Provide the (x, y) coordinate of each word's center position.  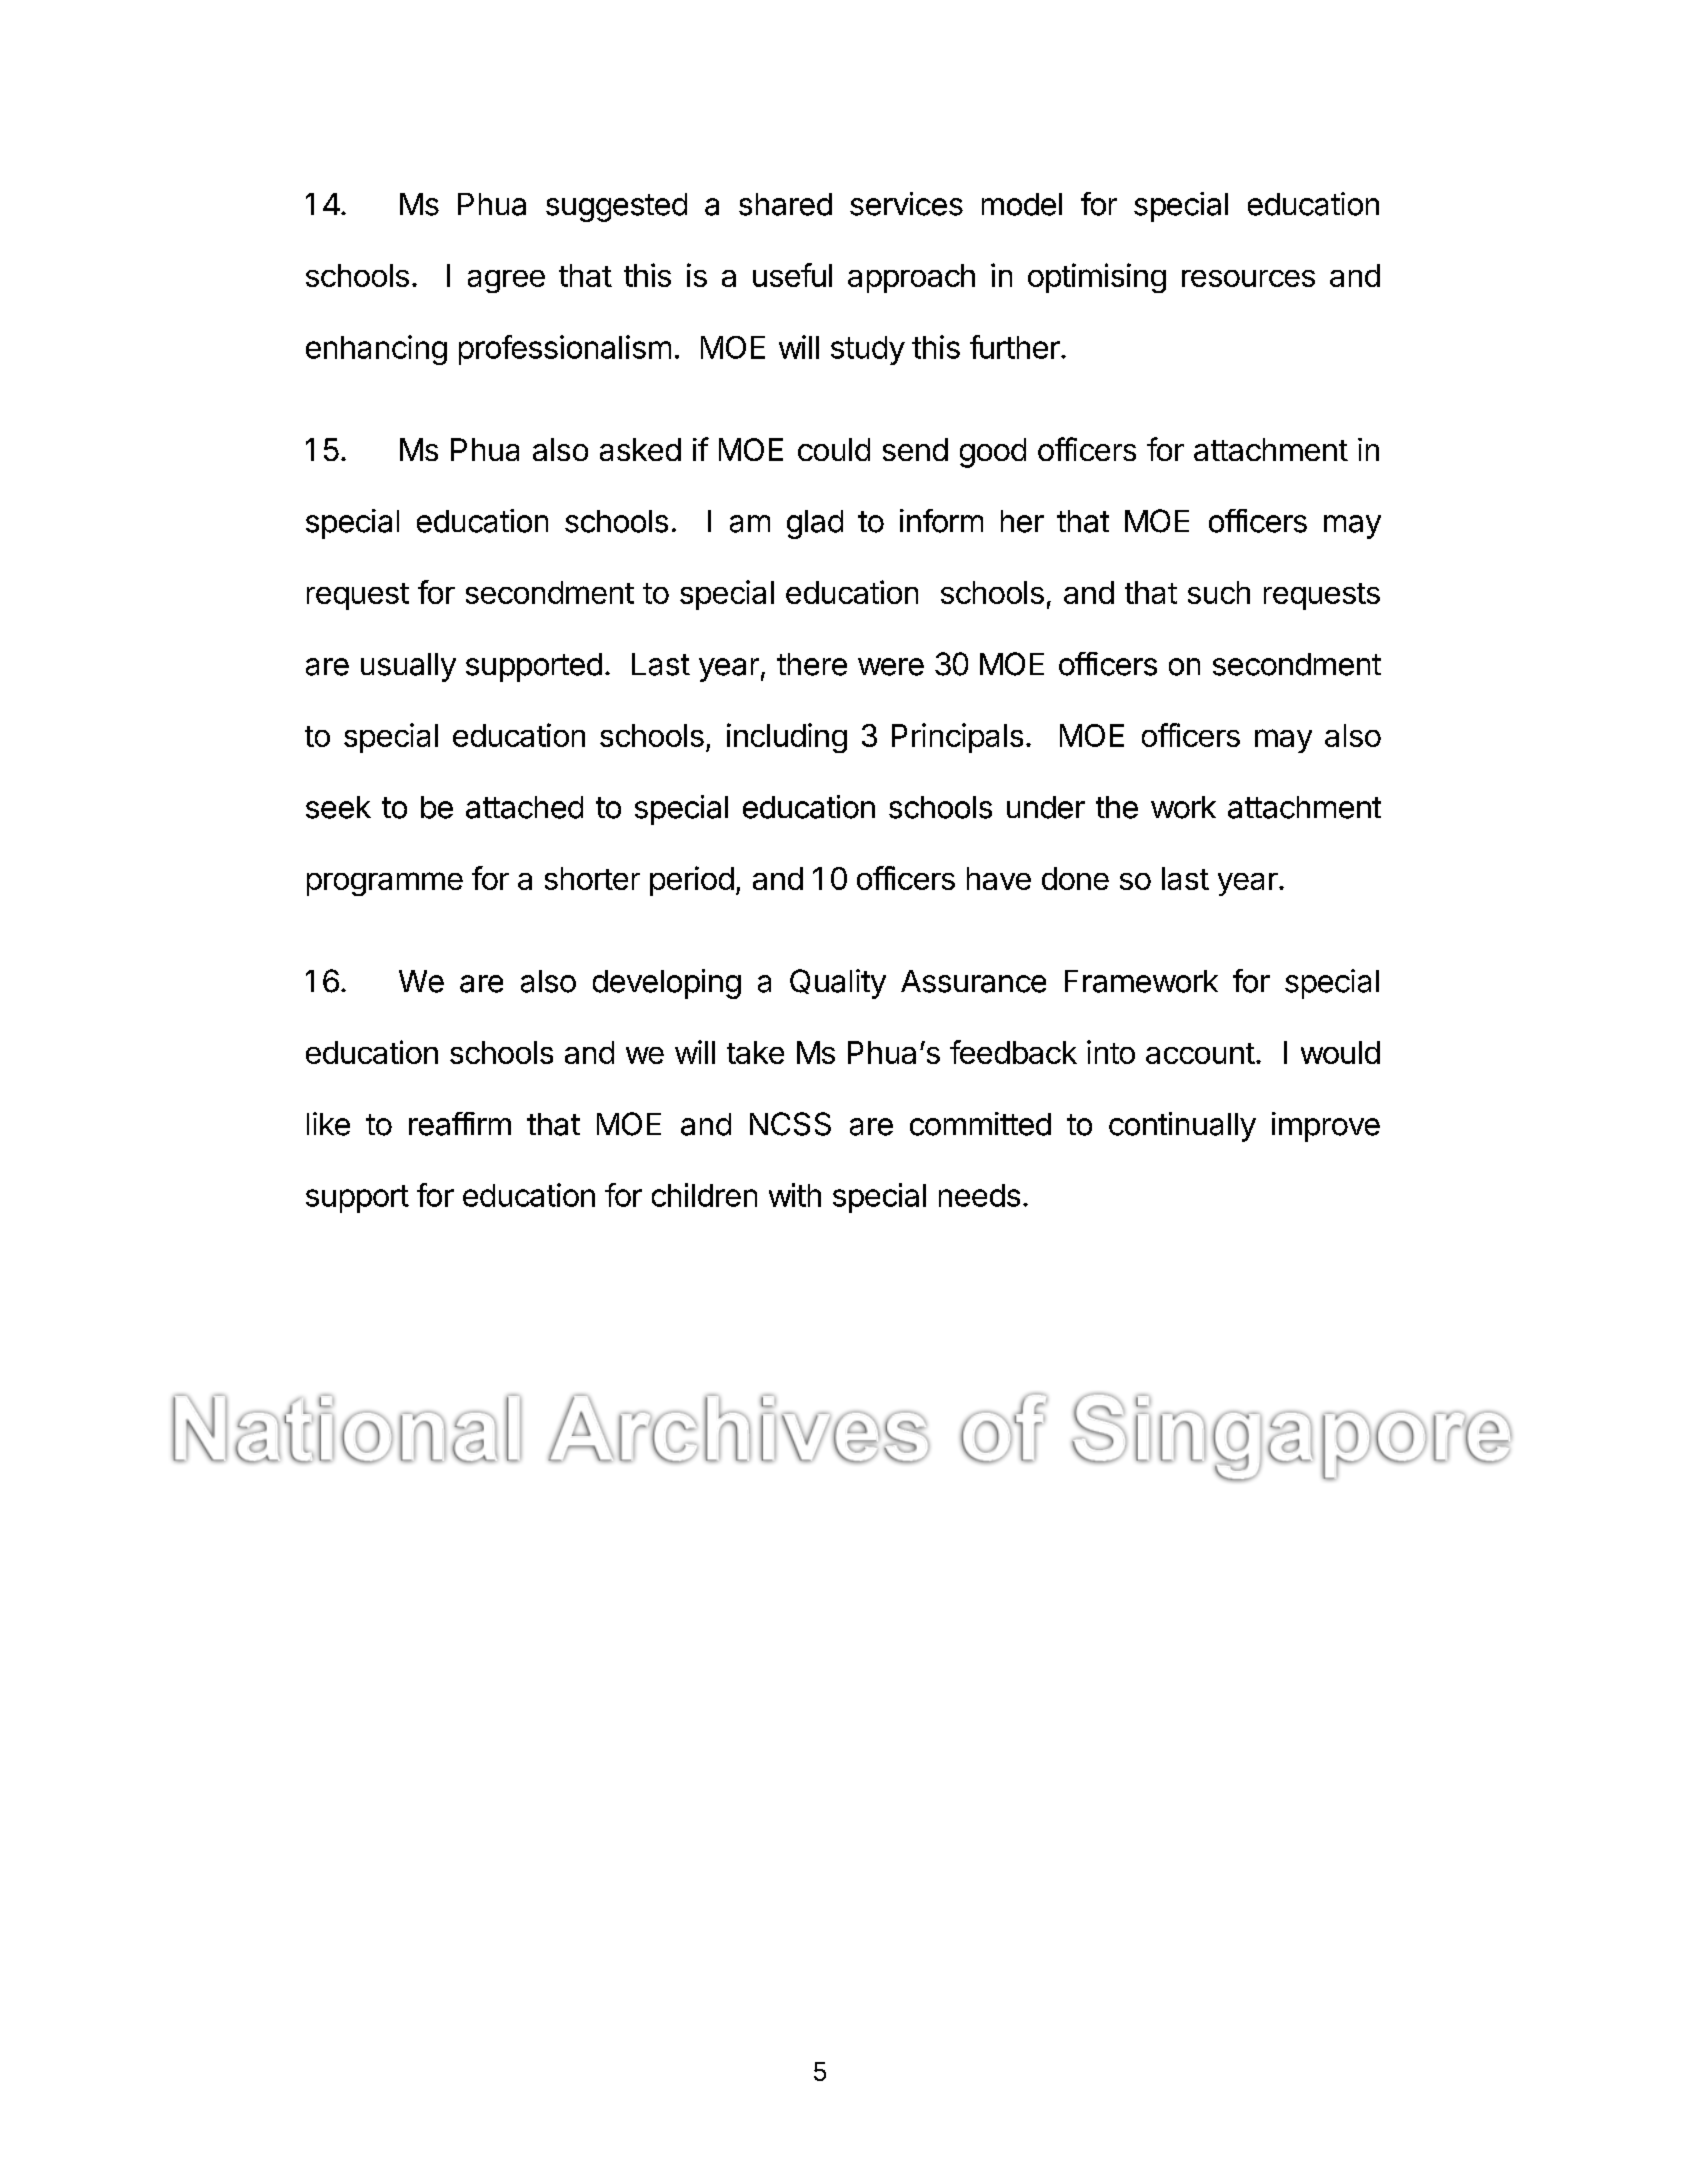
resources (1248, 278)
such (1219, 592)
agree (506, 281)
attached (524, 807)
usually (408, 667)
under (1046, 807)
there (812, 664)
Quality (838, 984)
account (1200, 1053)
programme (385, 884)
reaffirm (460, 1124)
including (787, 738)
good (993, 453)
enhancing (376, 350)
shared (785, 204)
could (834, 449)
